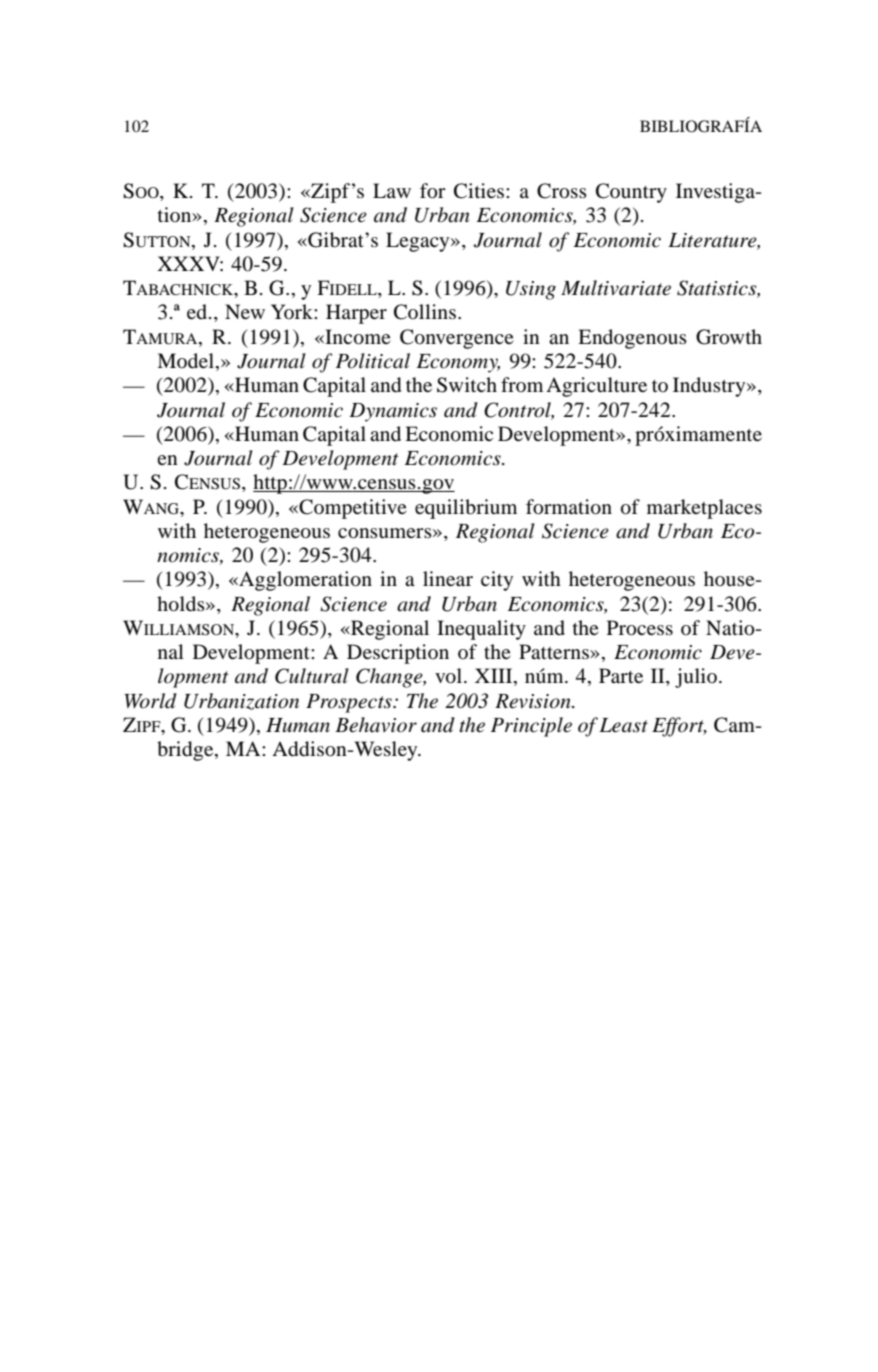 The image size is (878, 1372). Describe the element at coordinates (312, 676) in the screenshot. I see `Cultural` at that location.
